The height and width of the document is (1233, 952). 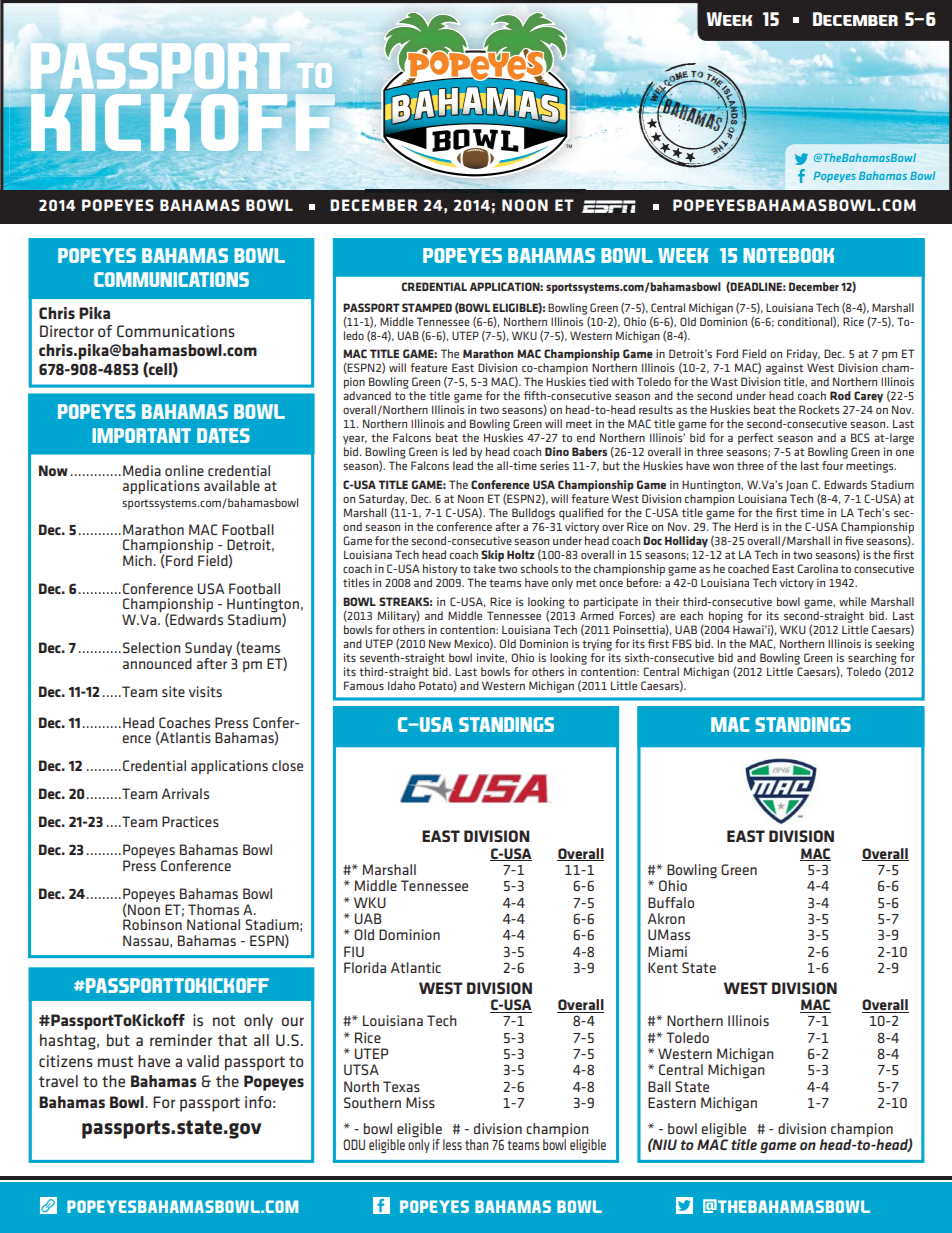 I want to click on site, so click(x=173, y=691).
